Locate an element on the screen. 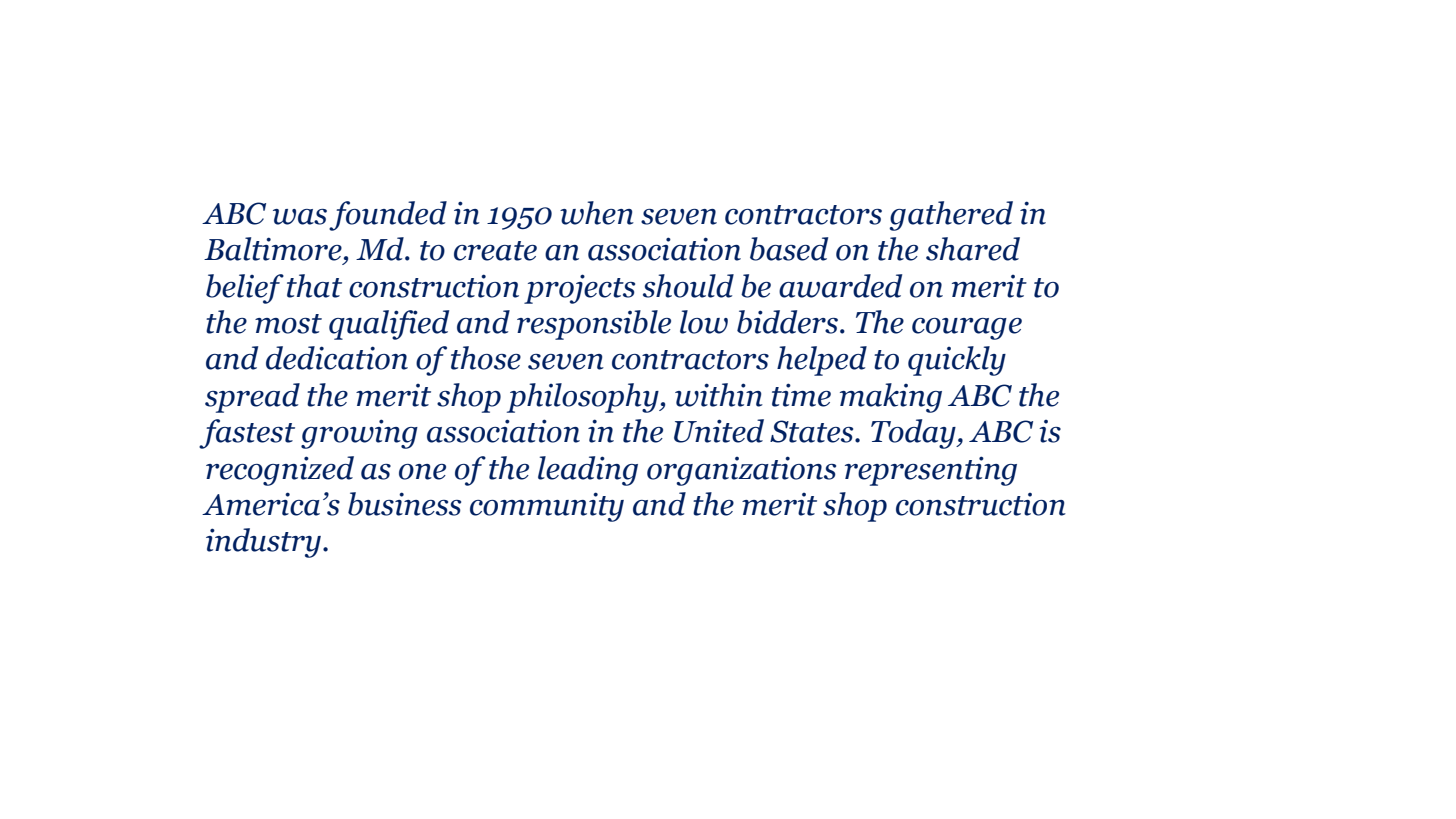 The width and height of the screenshot is (1456, 819). community is located at coordinates (547, 507).
